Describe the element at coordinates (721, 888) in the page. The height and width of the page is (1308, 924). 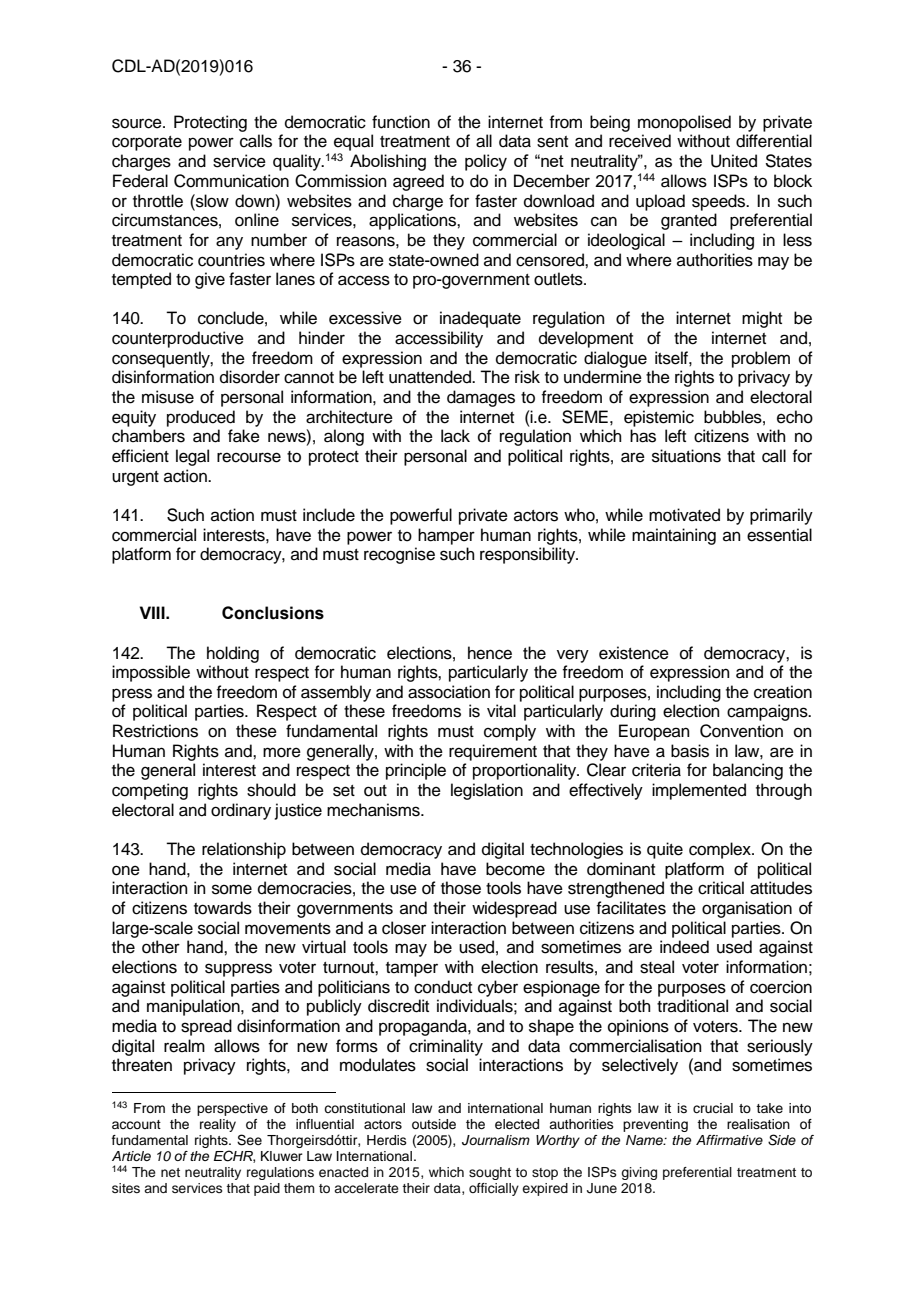
I see `critical` at that location.
